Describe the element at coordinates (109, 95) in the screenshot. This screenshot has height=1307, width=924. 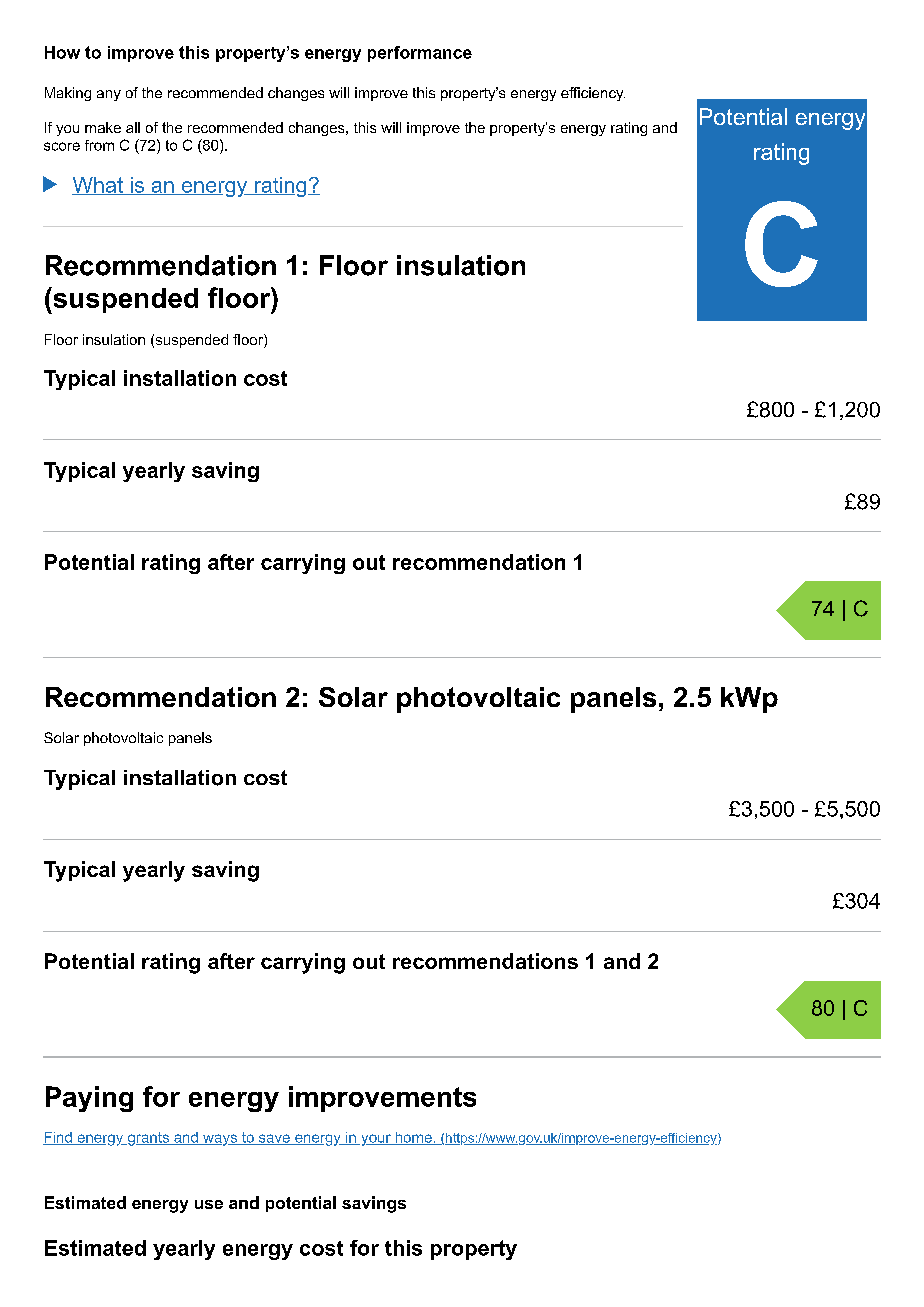
I see `any` at that location.
